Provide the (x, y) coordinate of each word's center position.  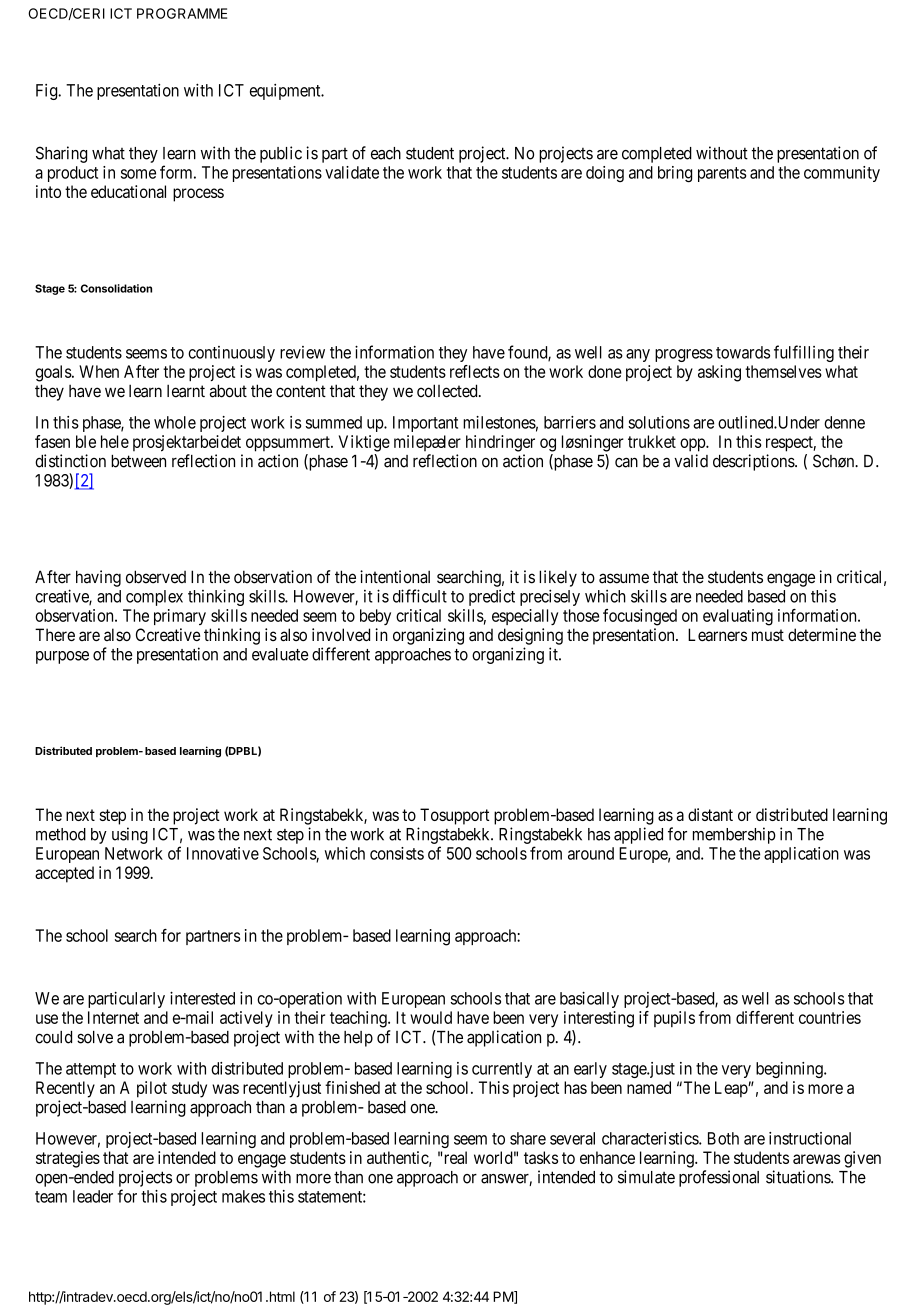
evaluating (738, 617)
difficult (420, 596)
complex (154, 598)
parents (722, 174)
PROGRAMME (182, 13)
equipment (286, 92)
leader (93, 1196)
